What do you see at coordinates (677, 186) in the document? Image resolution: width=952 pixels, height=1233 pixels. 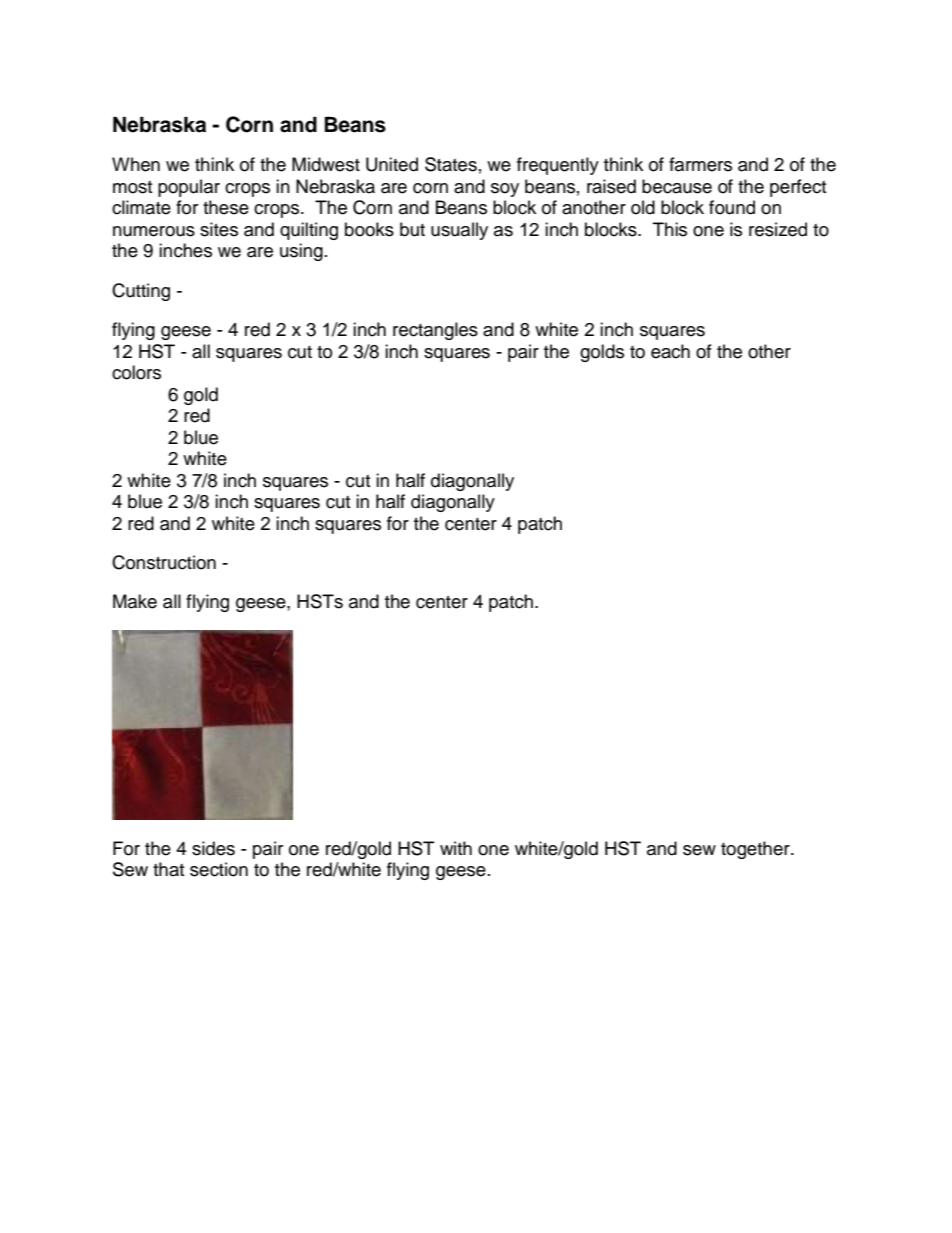 I see `because` at bounding box center [677, 186].
